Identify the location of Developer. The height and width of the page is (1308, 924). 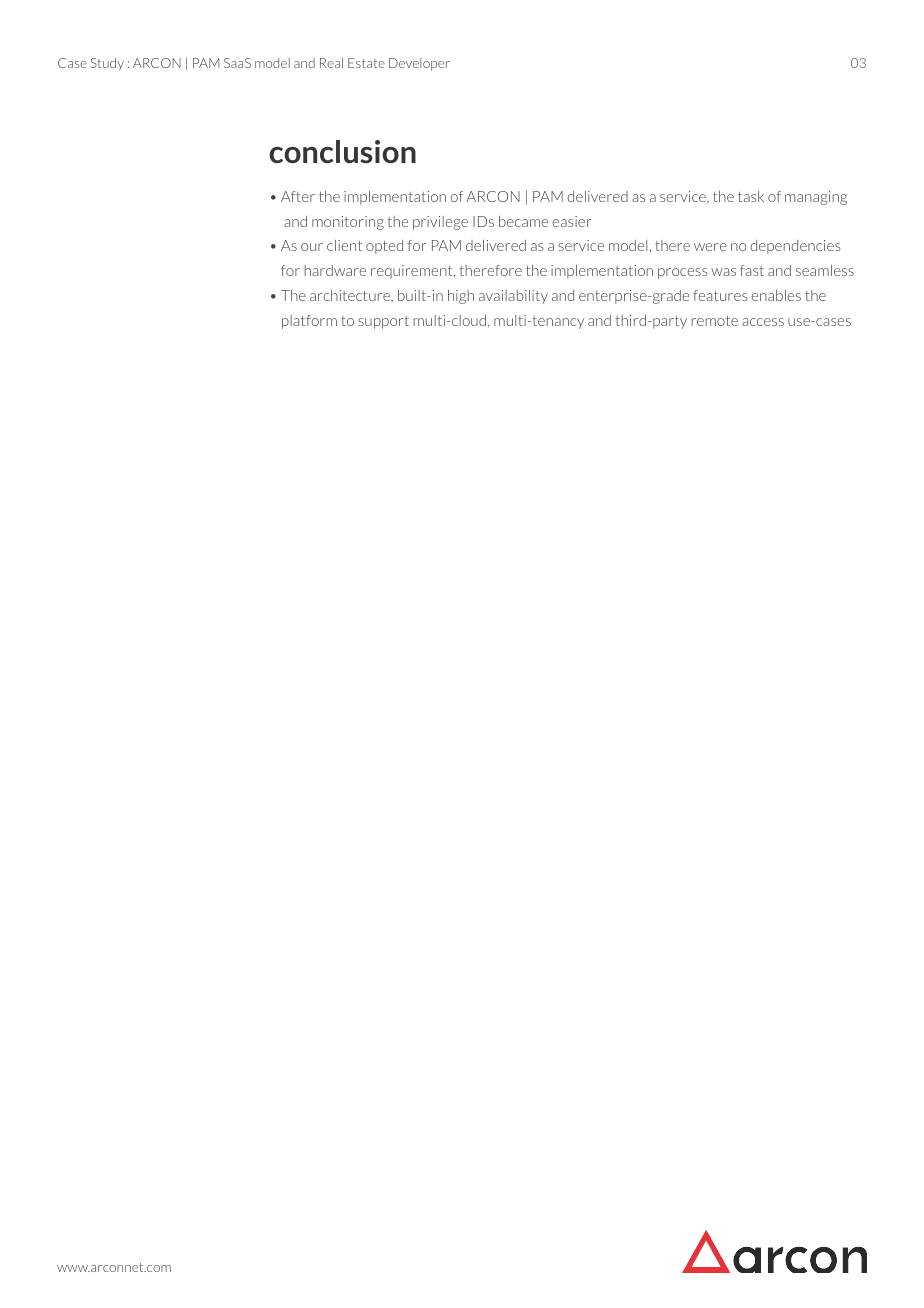
(419, 64).
